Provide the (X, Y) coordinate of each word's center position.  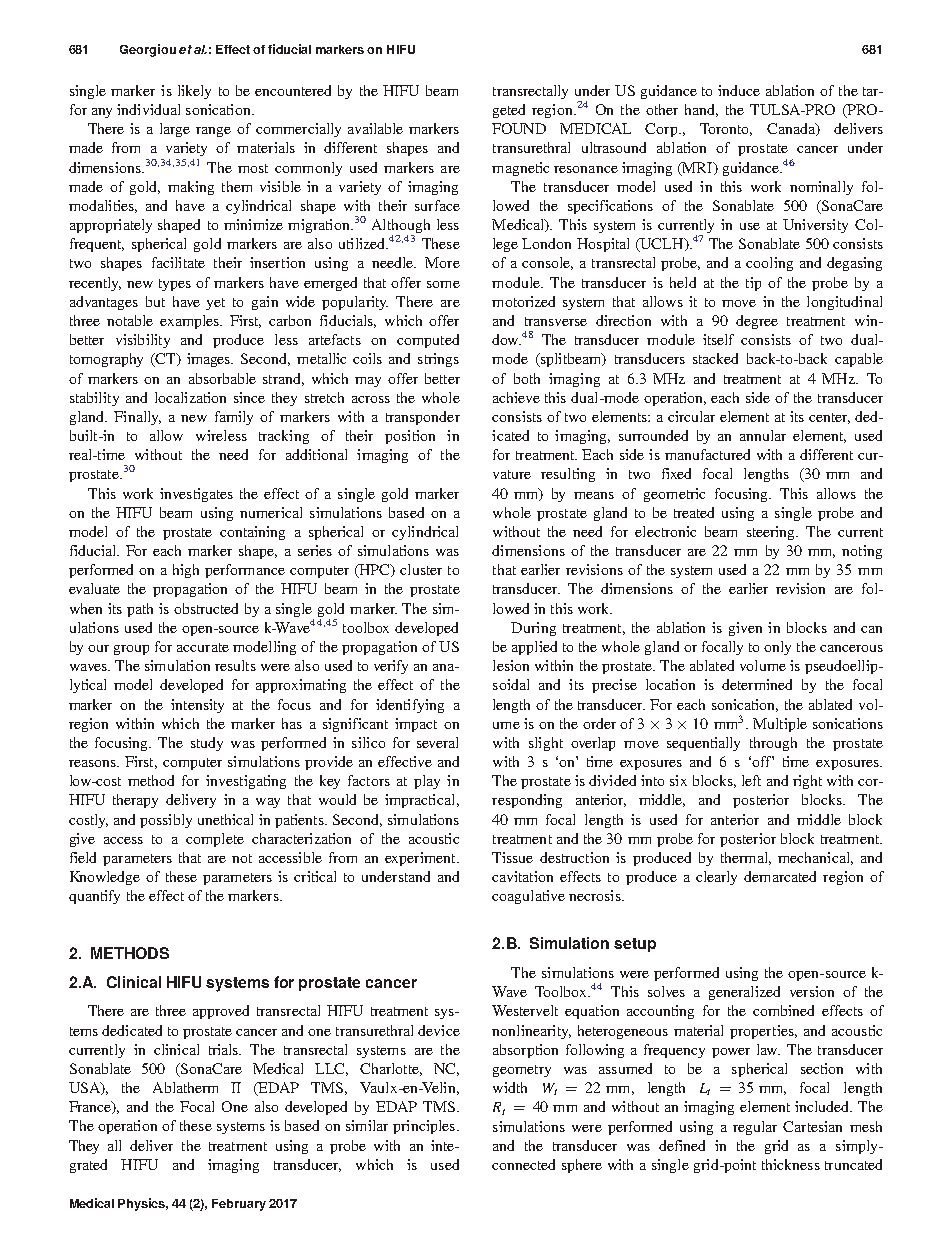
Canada (792, 129)
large (175, 130)
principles (424, 1127)
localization (190, 397)
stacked (715, 358)
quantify (94, 897)
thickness (791, 1164)
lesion (511, 665)
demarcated (780, 876)
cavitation (522, 876)
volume (763, 665)
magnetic (520, 169)
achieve (516, 397)
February (239, 1205)
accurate (203, 647)
